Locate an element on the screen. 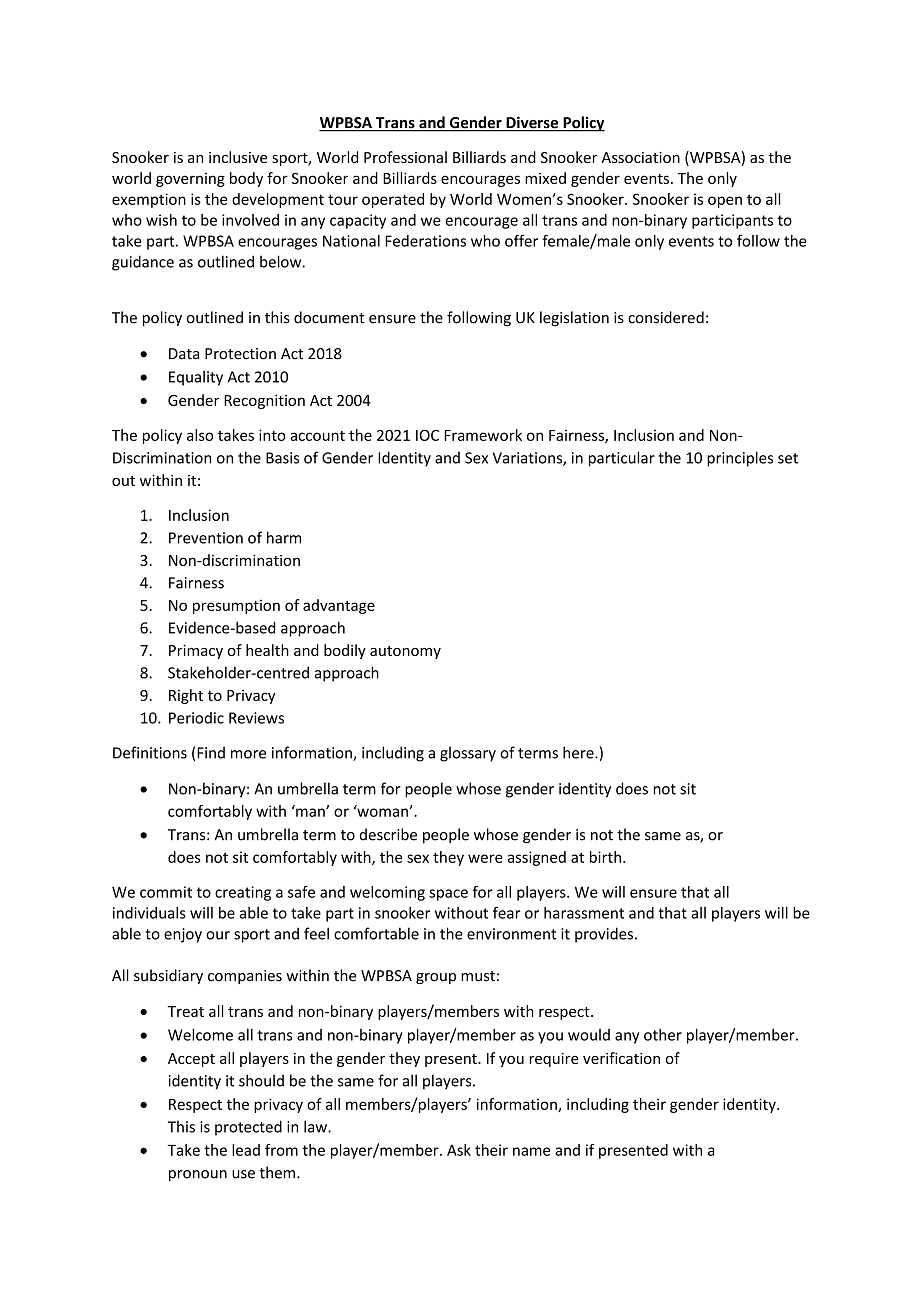 The image size is (924, 1308). were is located at coordinates (485, 858).
